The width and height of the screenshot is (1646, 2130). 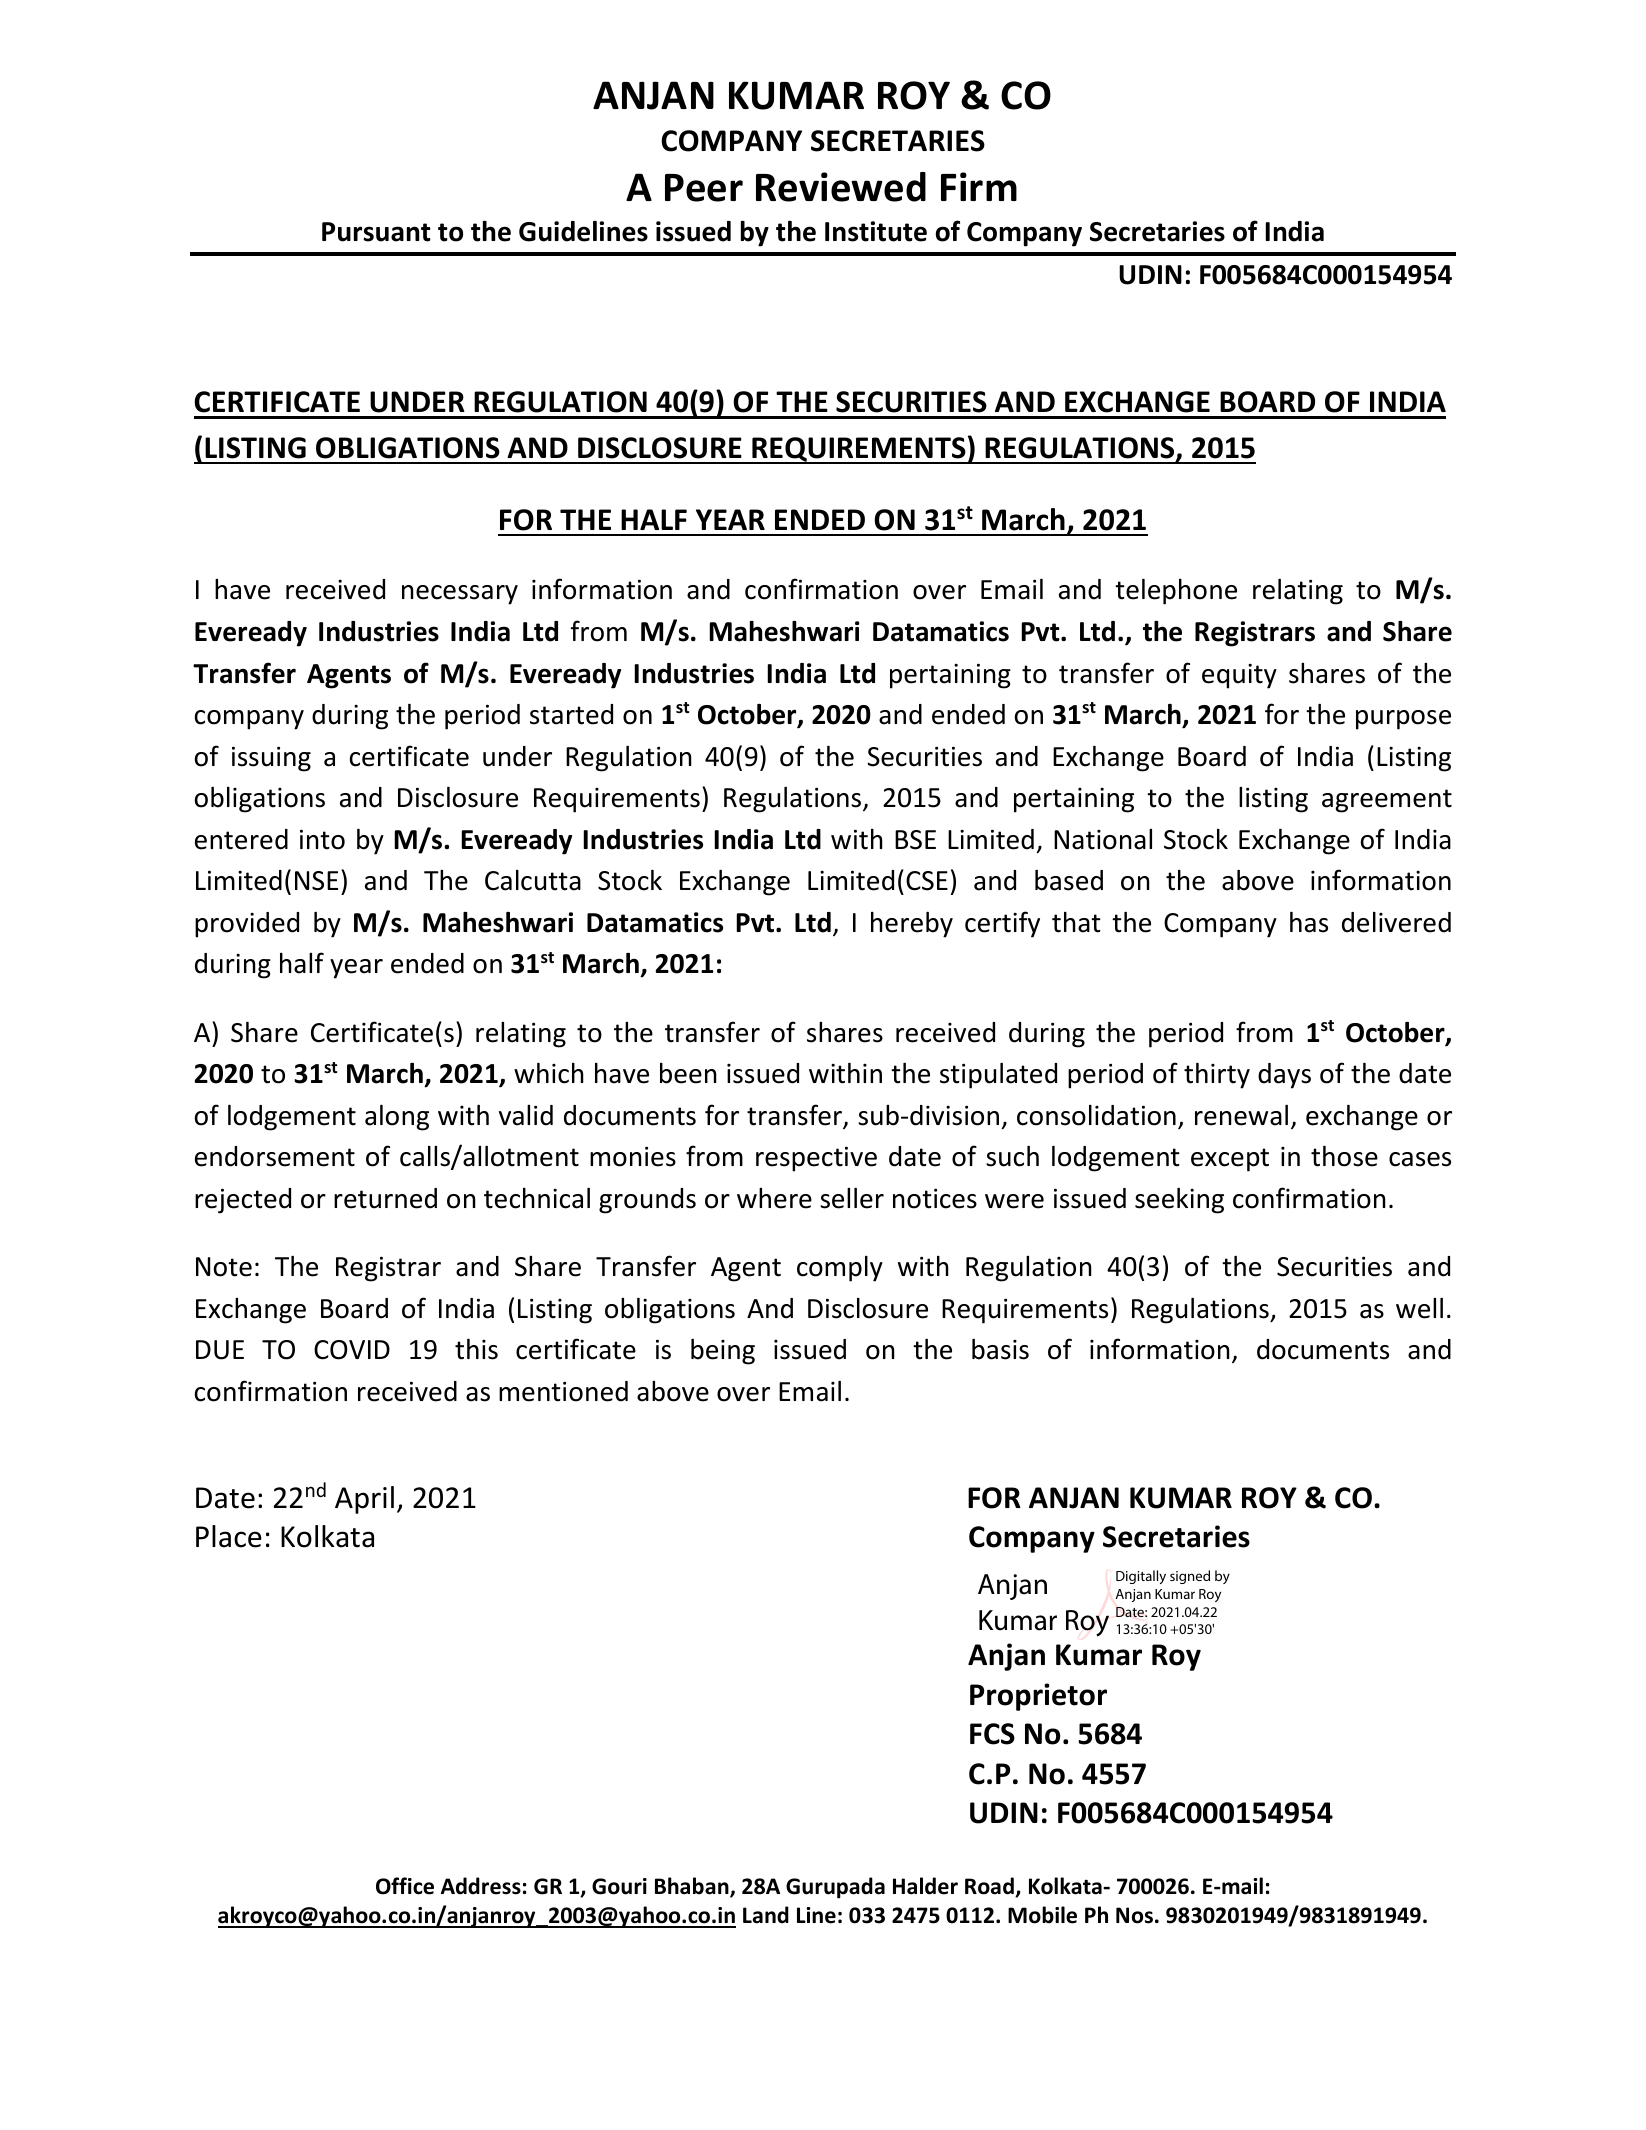 What do you see at coordinates (841, 187) in the screenshot?
I see `Reviewed` at bounding box center [841, 187].
